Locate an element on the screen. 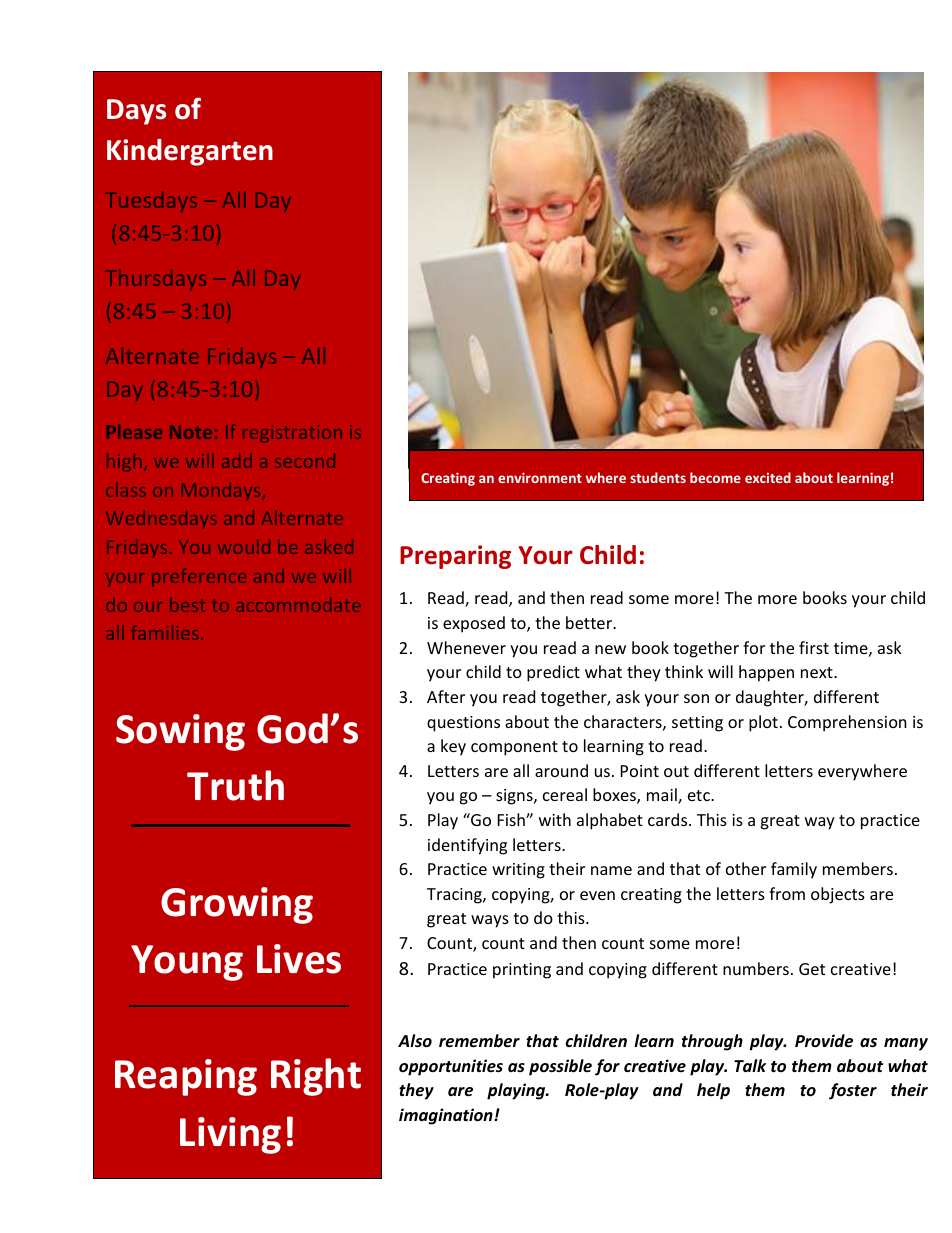 The image size is (952, 1233). Sowing is located at coordinates (180, 732).
